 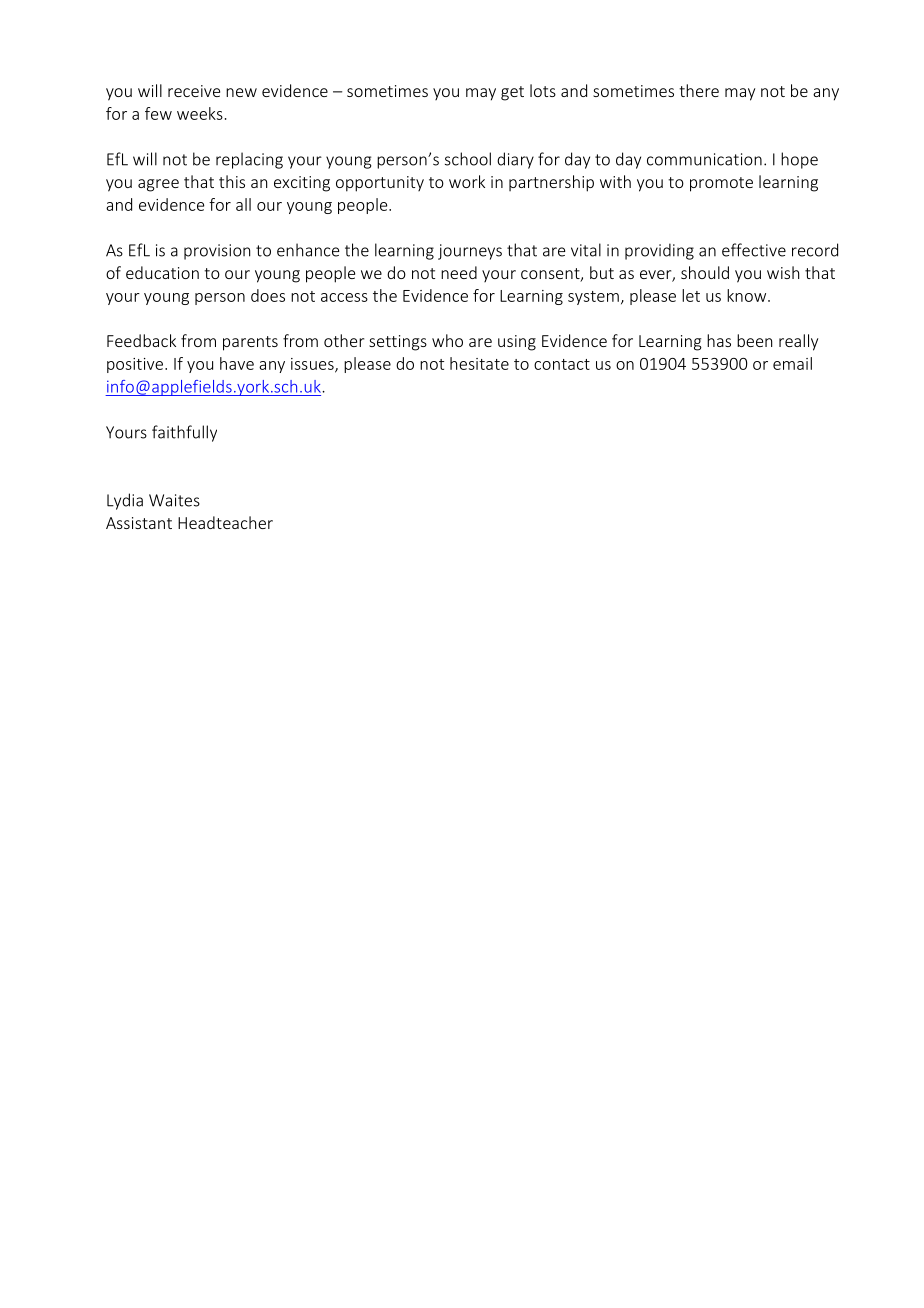 I want to click on Assistant, so click(x=139, y=523).
